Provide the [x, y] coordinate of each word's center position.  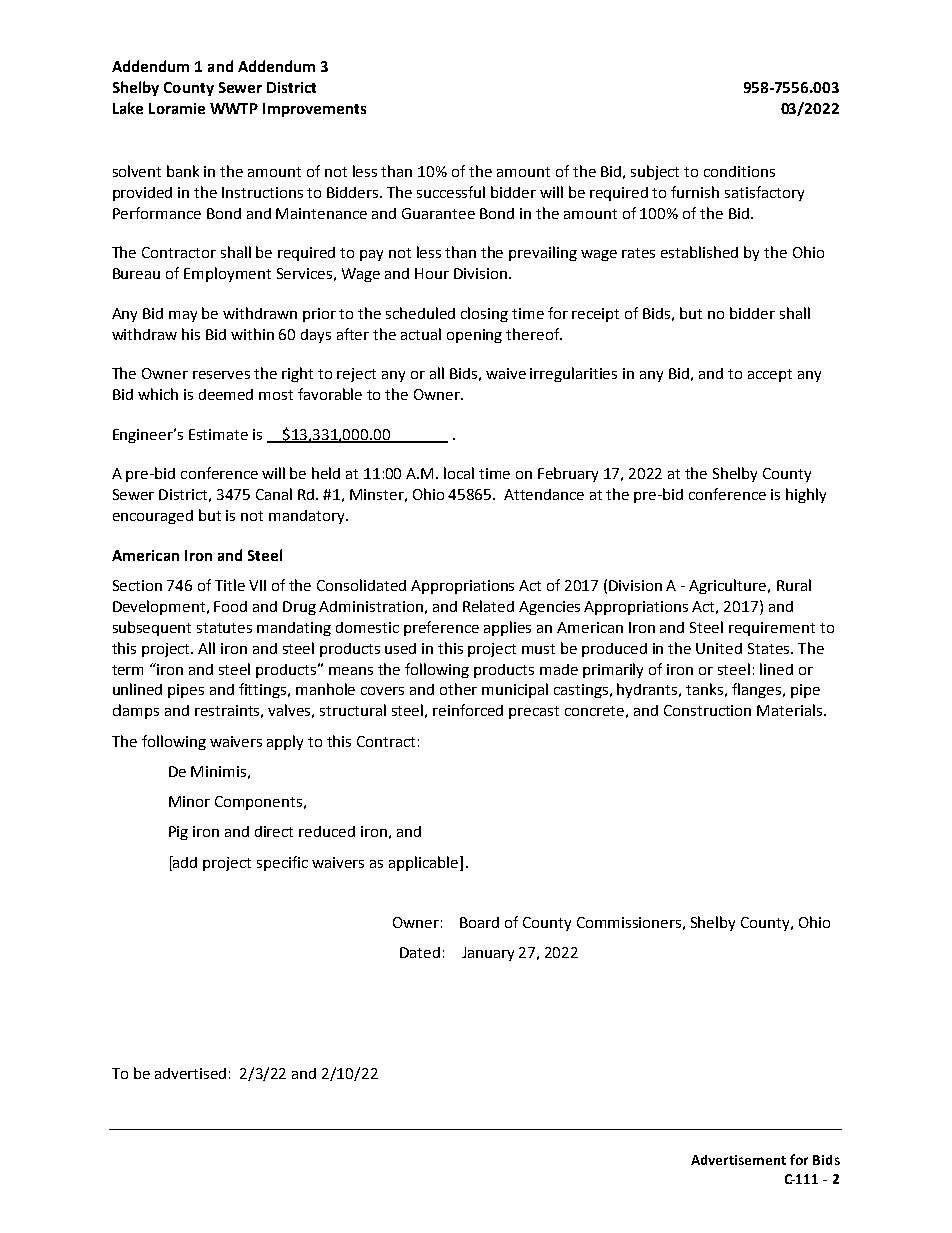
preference [441, 628]
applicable [425, 863]
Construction [707, 710]
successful [451, 192]
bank [183, 171]
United [719, 648]
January [488, 954]
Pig [178, 833]
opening [474, 336]
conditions [739, 171]
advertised [190, 1073]
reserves [221, 375]
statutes [224, 628]
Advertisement [738, 1160]
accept [770, 375]
